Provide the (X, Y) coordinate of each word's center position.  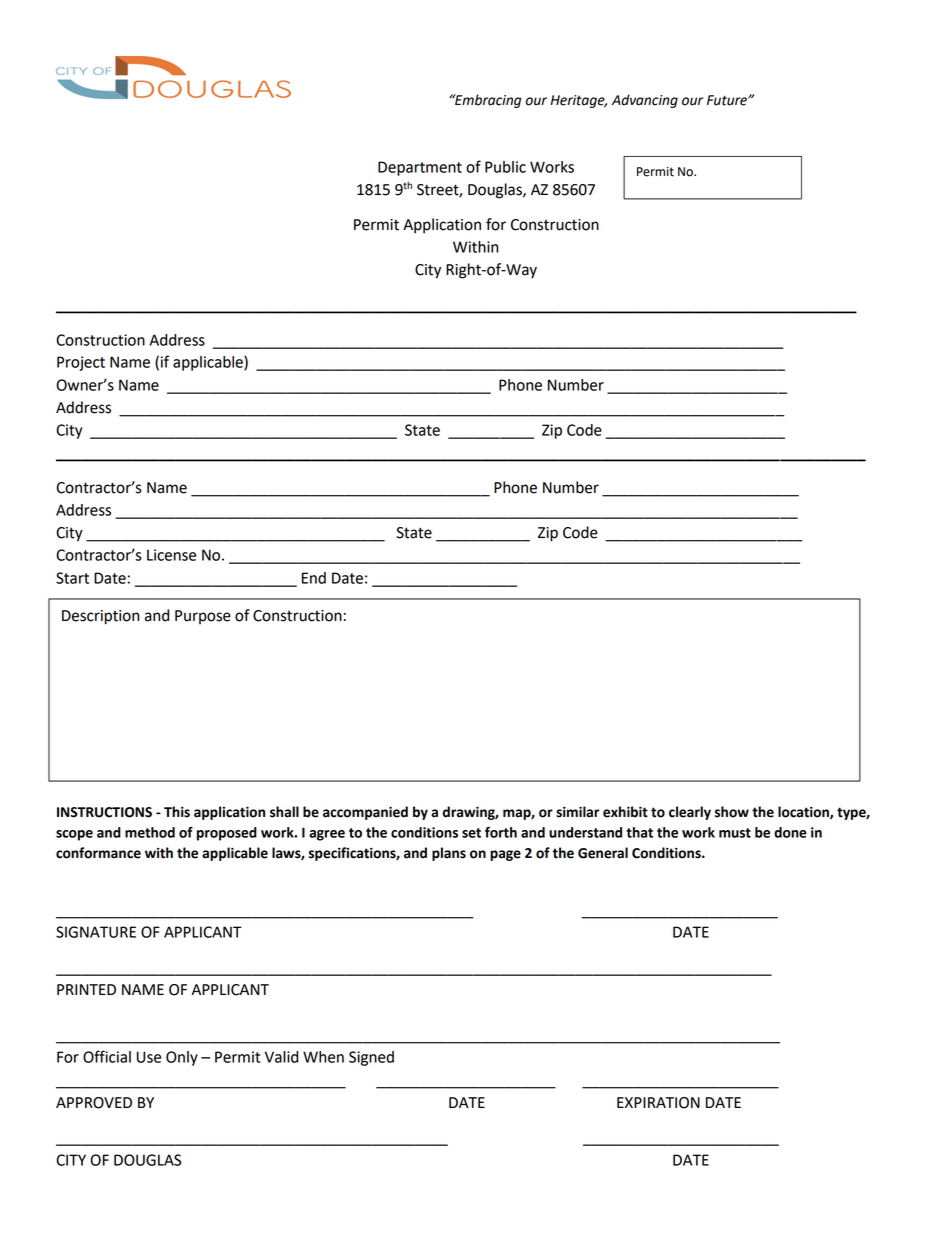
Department (420, 168)
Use (149, 1057)
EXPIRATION (658, 1103)
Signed (371, 1058)
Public (505, 167)
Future (728, 100)
